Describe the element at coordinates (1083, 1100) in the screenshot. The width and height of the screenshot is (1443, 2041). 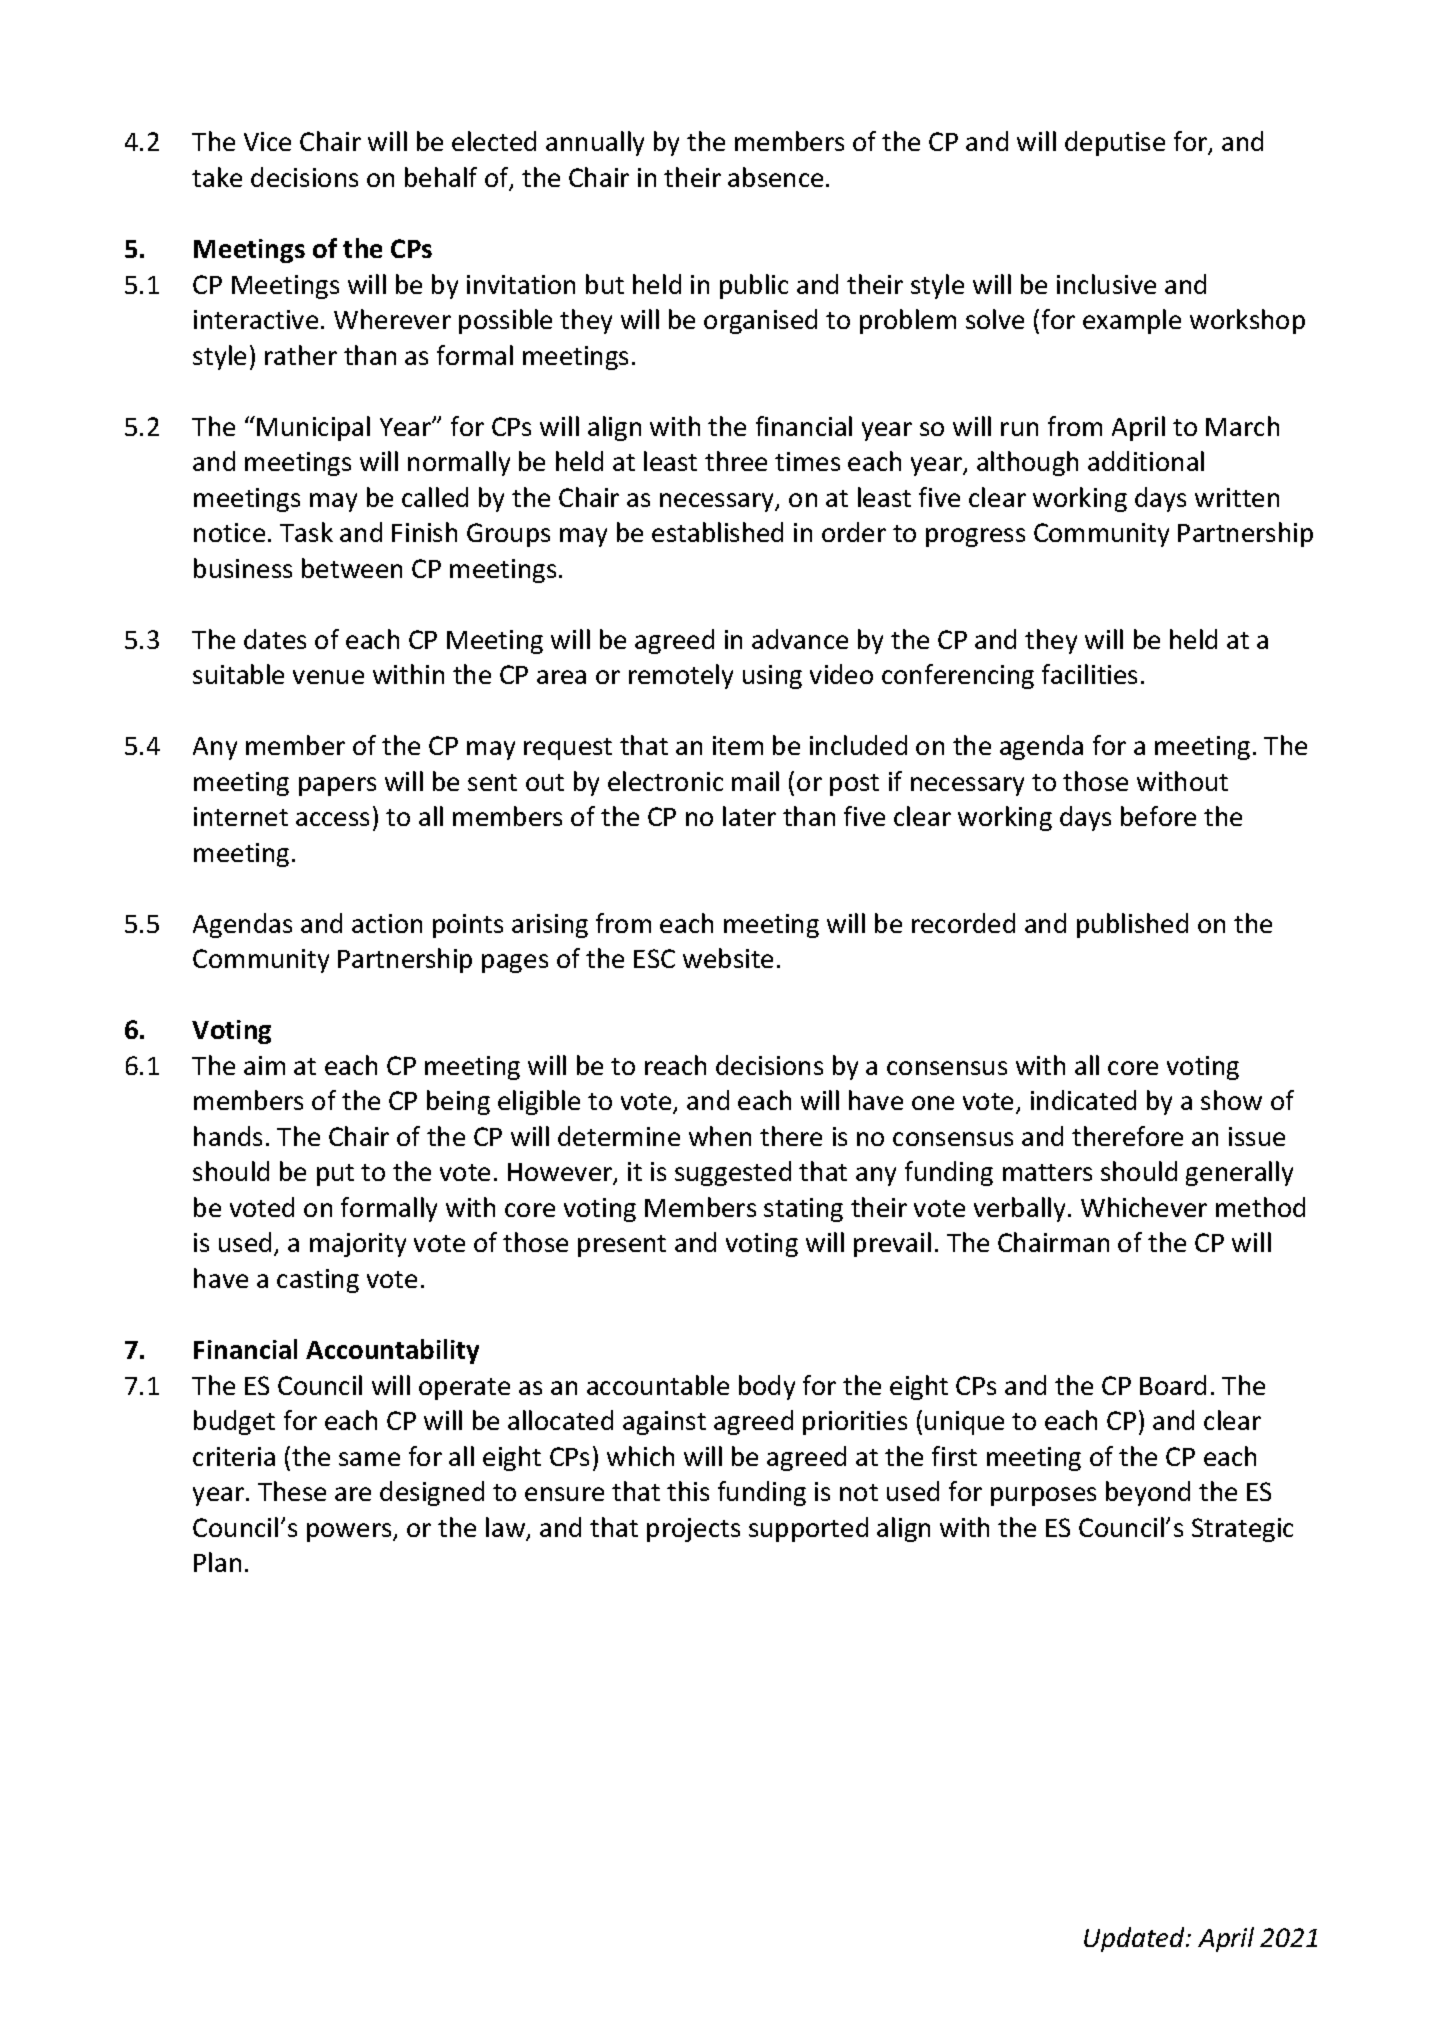
I see `indicated` at that location.
